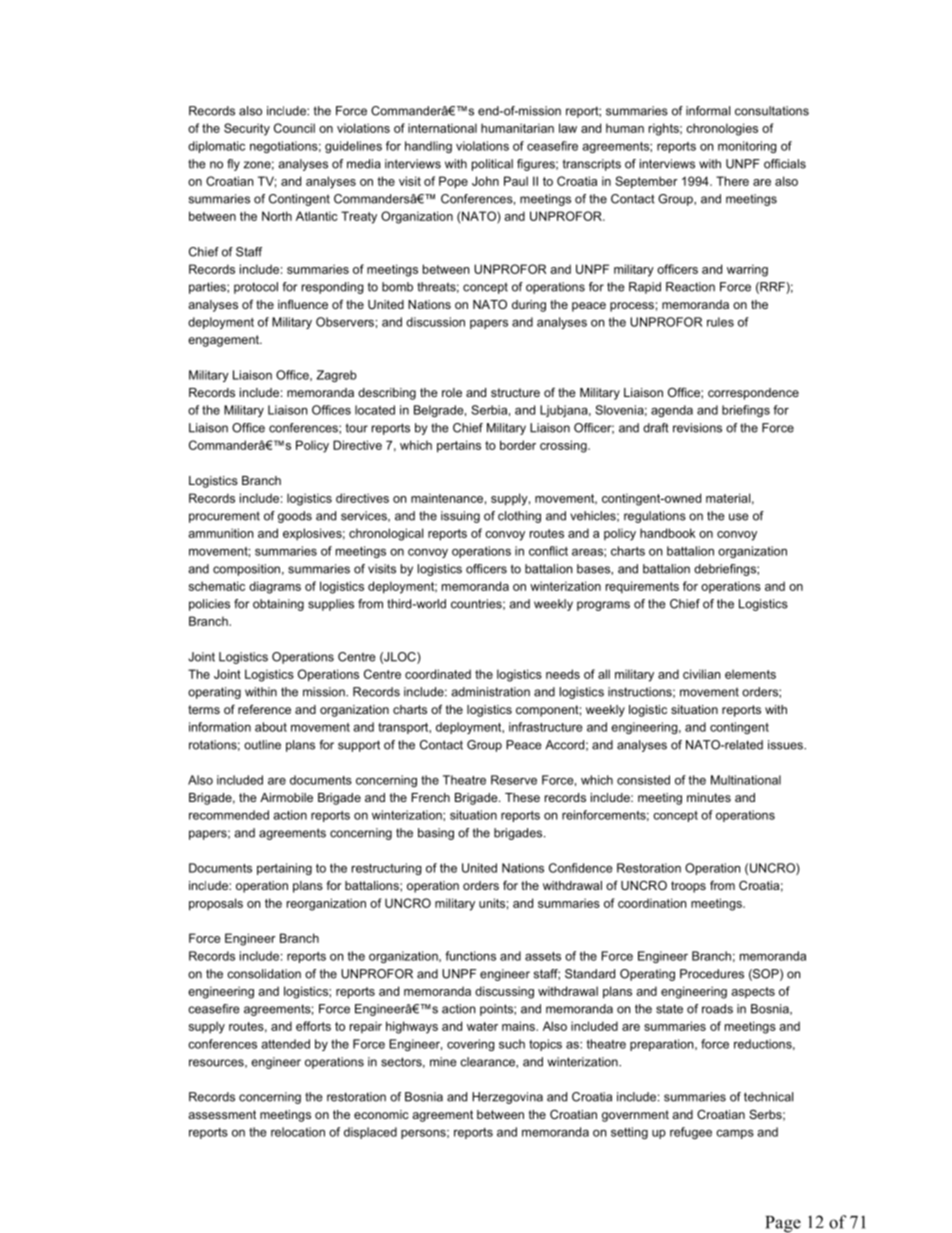 Image resolution: width=952 pixels, height=1233 pixels. What do you see at coordinates (735, 1134) in the screenshot?
I see `camps` at bounding box center [735, 1134].
